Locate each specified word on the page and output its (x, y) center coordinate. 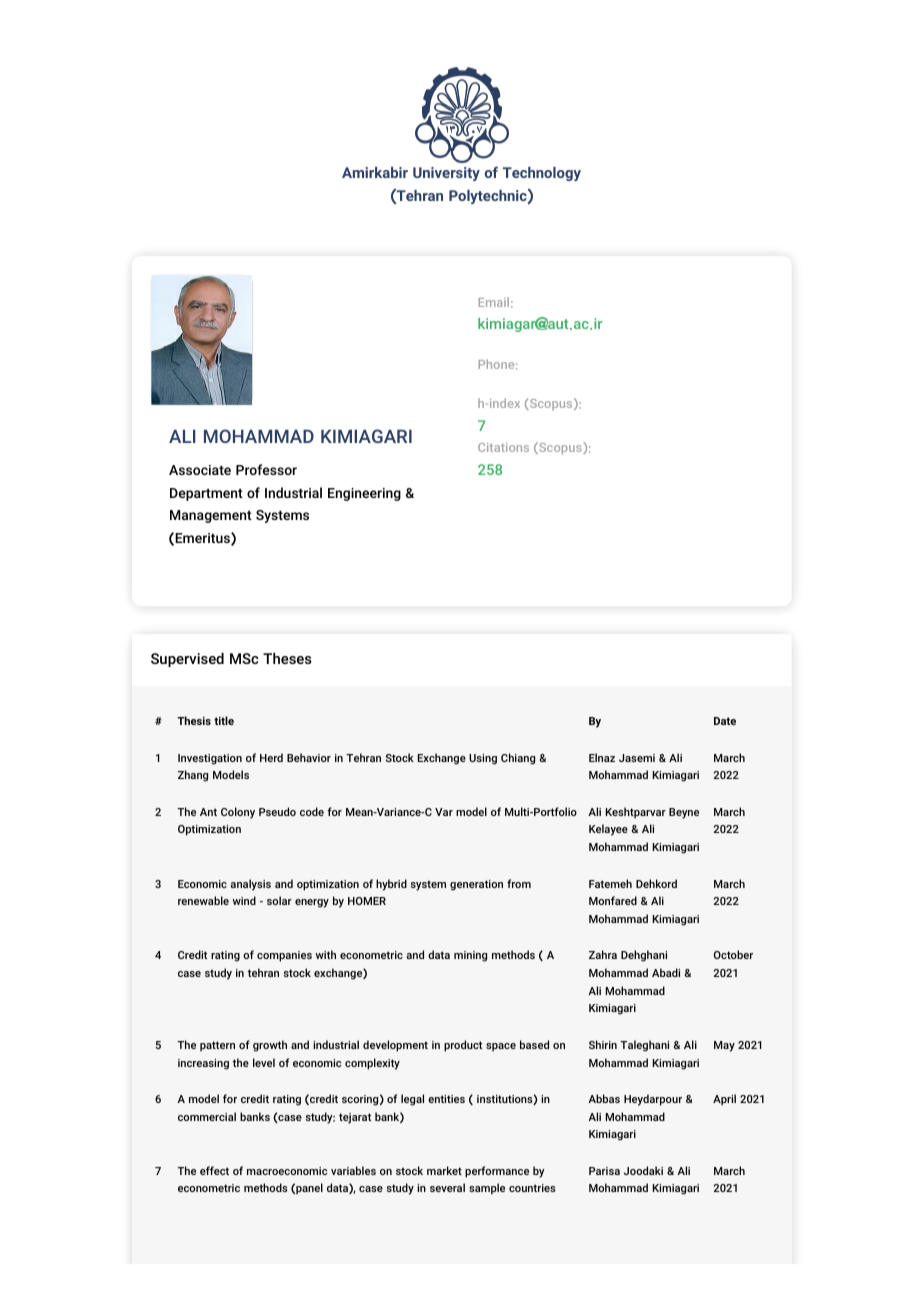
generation (476, 885)
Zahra (603, 954)
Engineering (364, 494)
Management (211, 516)
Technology (542, 174)
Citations (503, 447)
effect (214, 1170)
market (444, 1170)
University (446, 174)
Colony (238, 813)
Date (725, 721)
